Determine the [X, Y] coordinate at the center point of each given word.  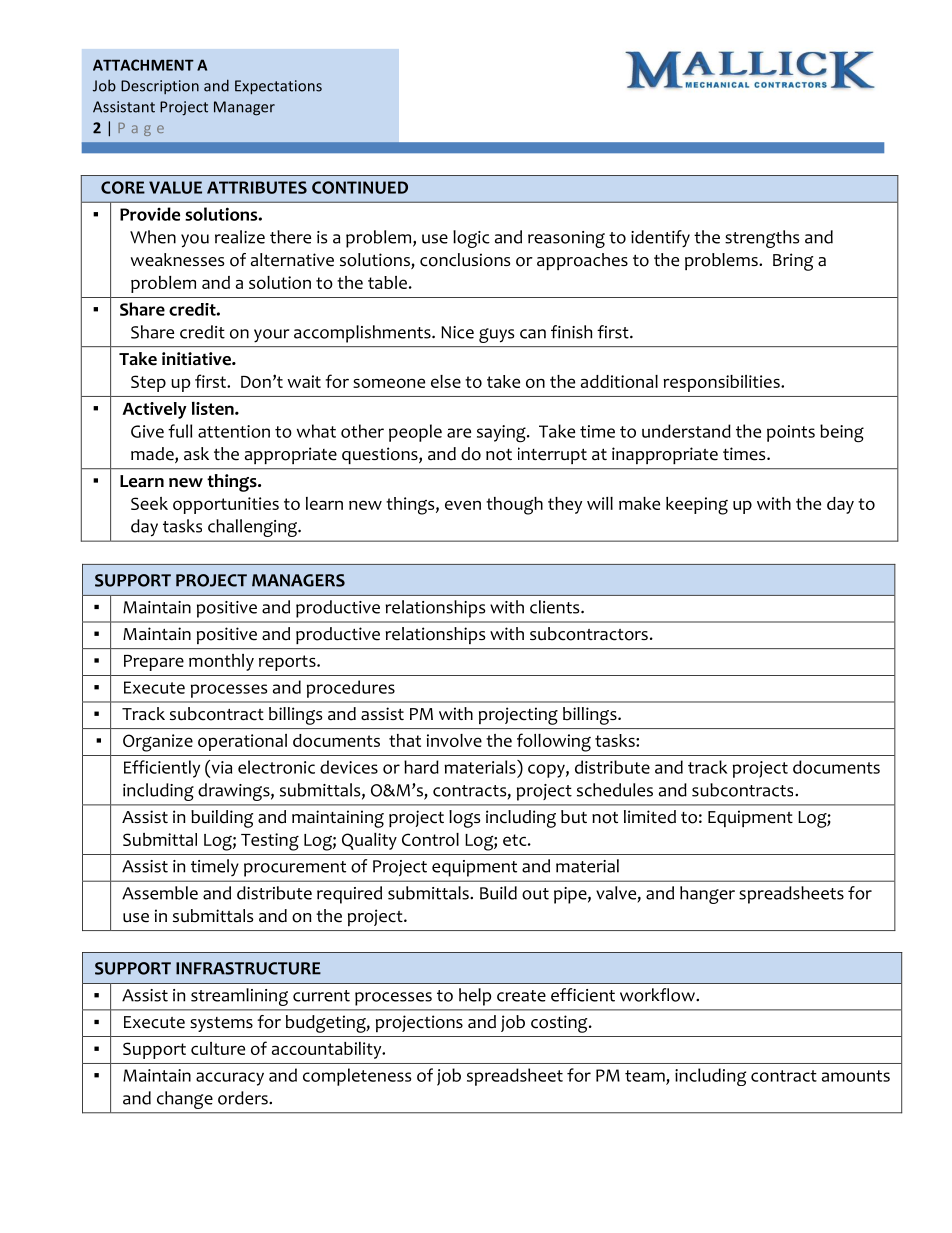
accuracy [230, 1079]
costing [560, 1024]
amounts [856, 1076]
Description [160, 87]
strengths [762, 239]
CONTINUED [360, 187]
